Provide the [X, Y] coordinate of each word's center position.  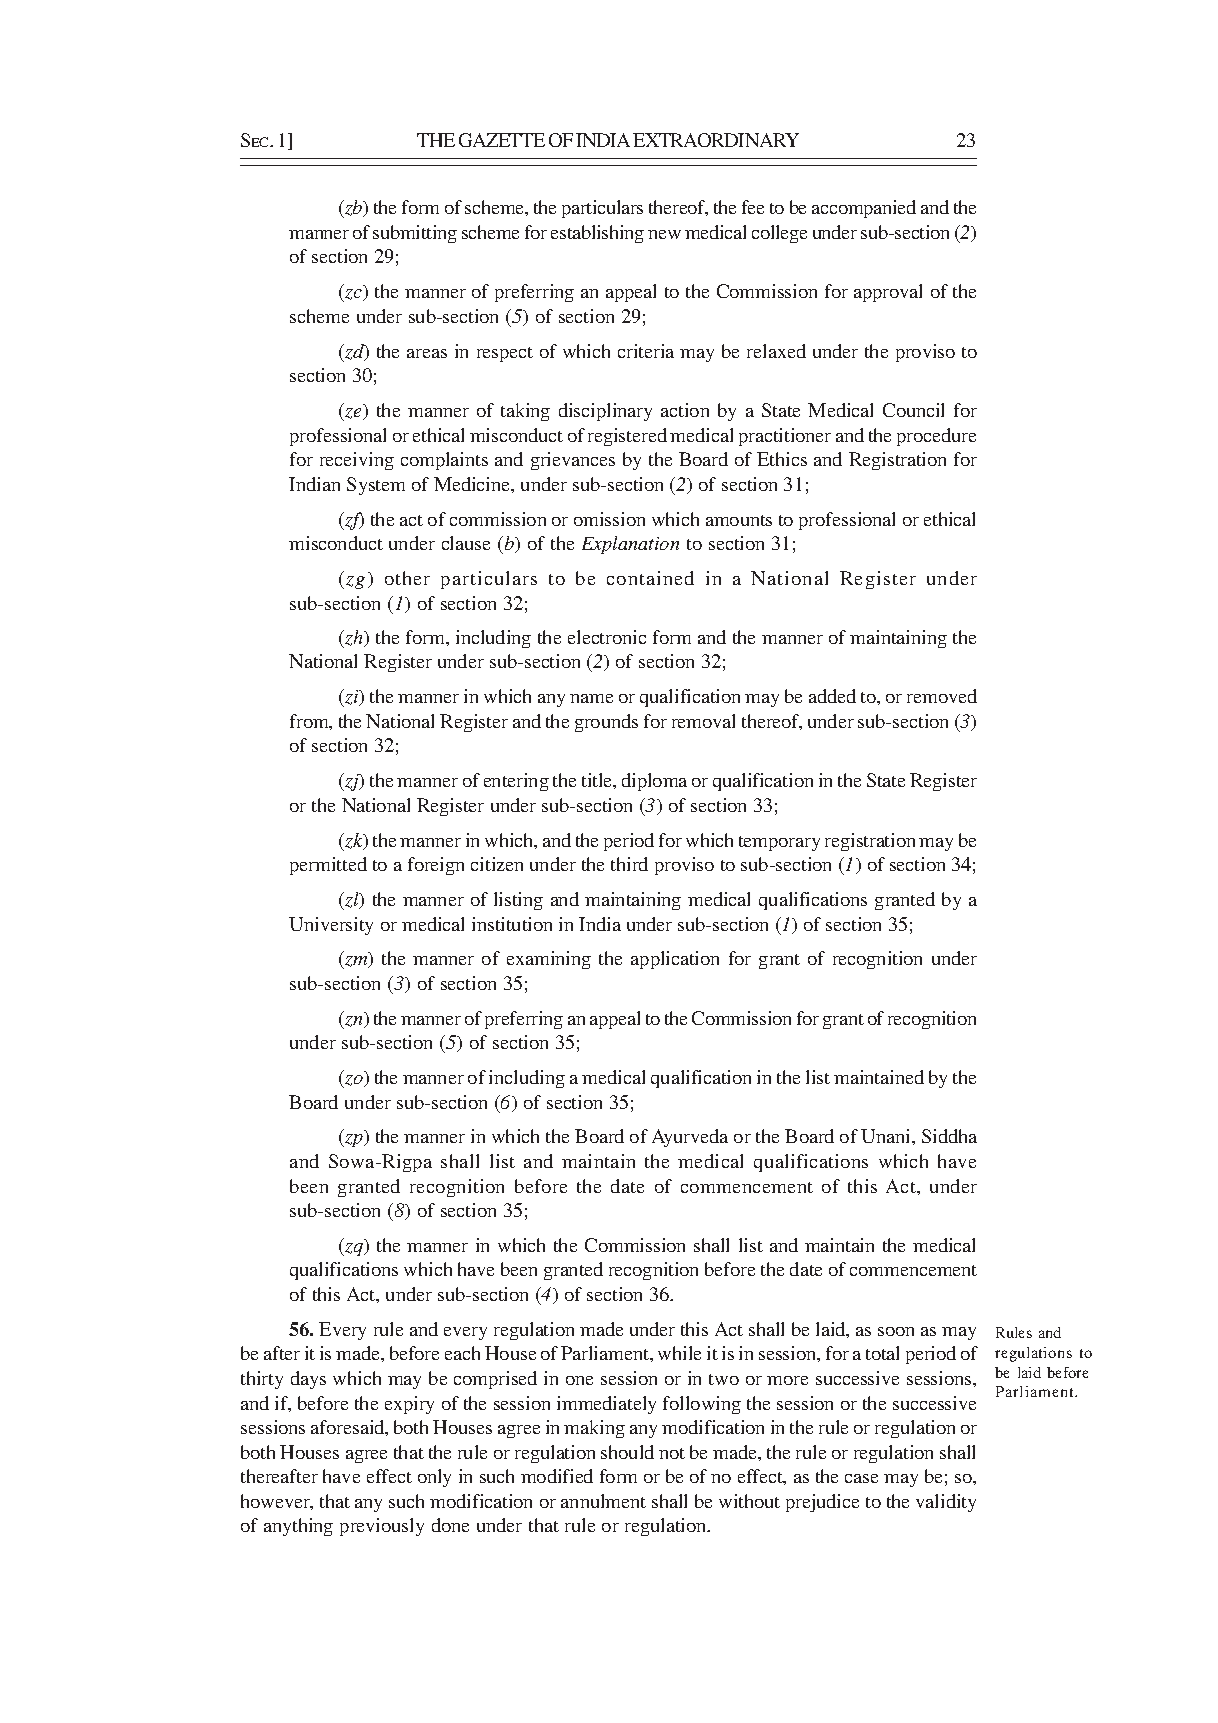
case [861, 1478]
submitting [415, 234]
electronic [607, 637]
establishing [597, 234]
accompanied [864, 209]
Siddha [949, 1136]
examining [549, 960]
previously [382, 1527]
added [832, 696]
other [407, 578]
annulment [603, 1501]
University [331, 926]
